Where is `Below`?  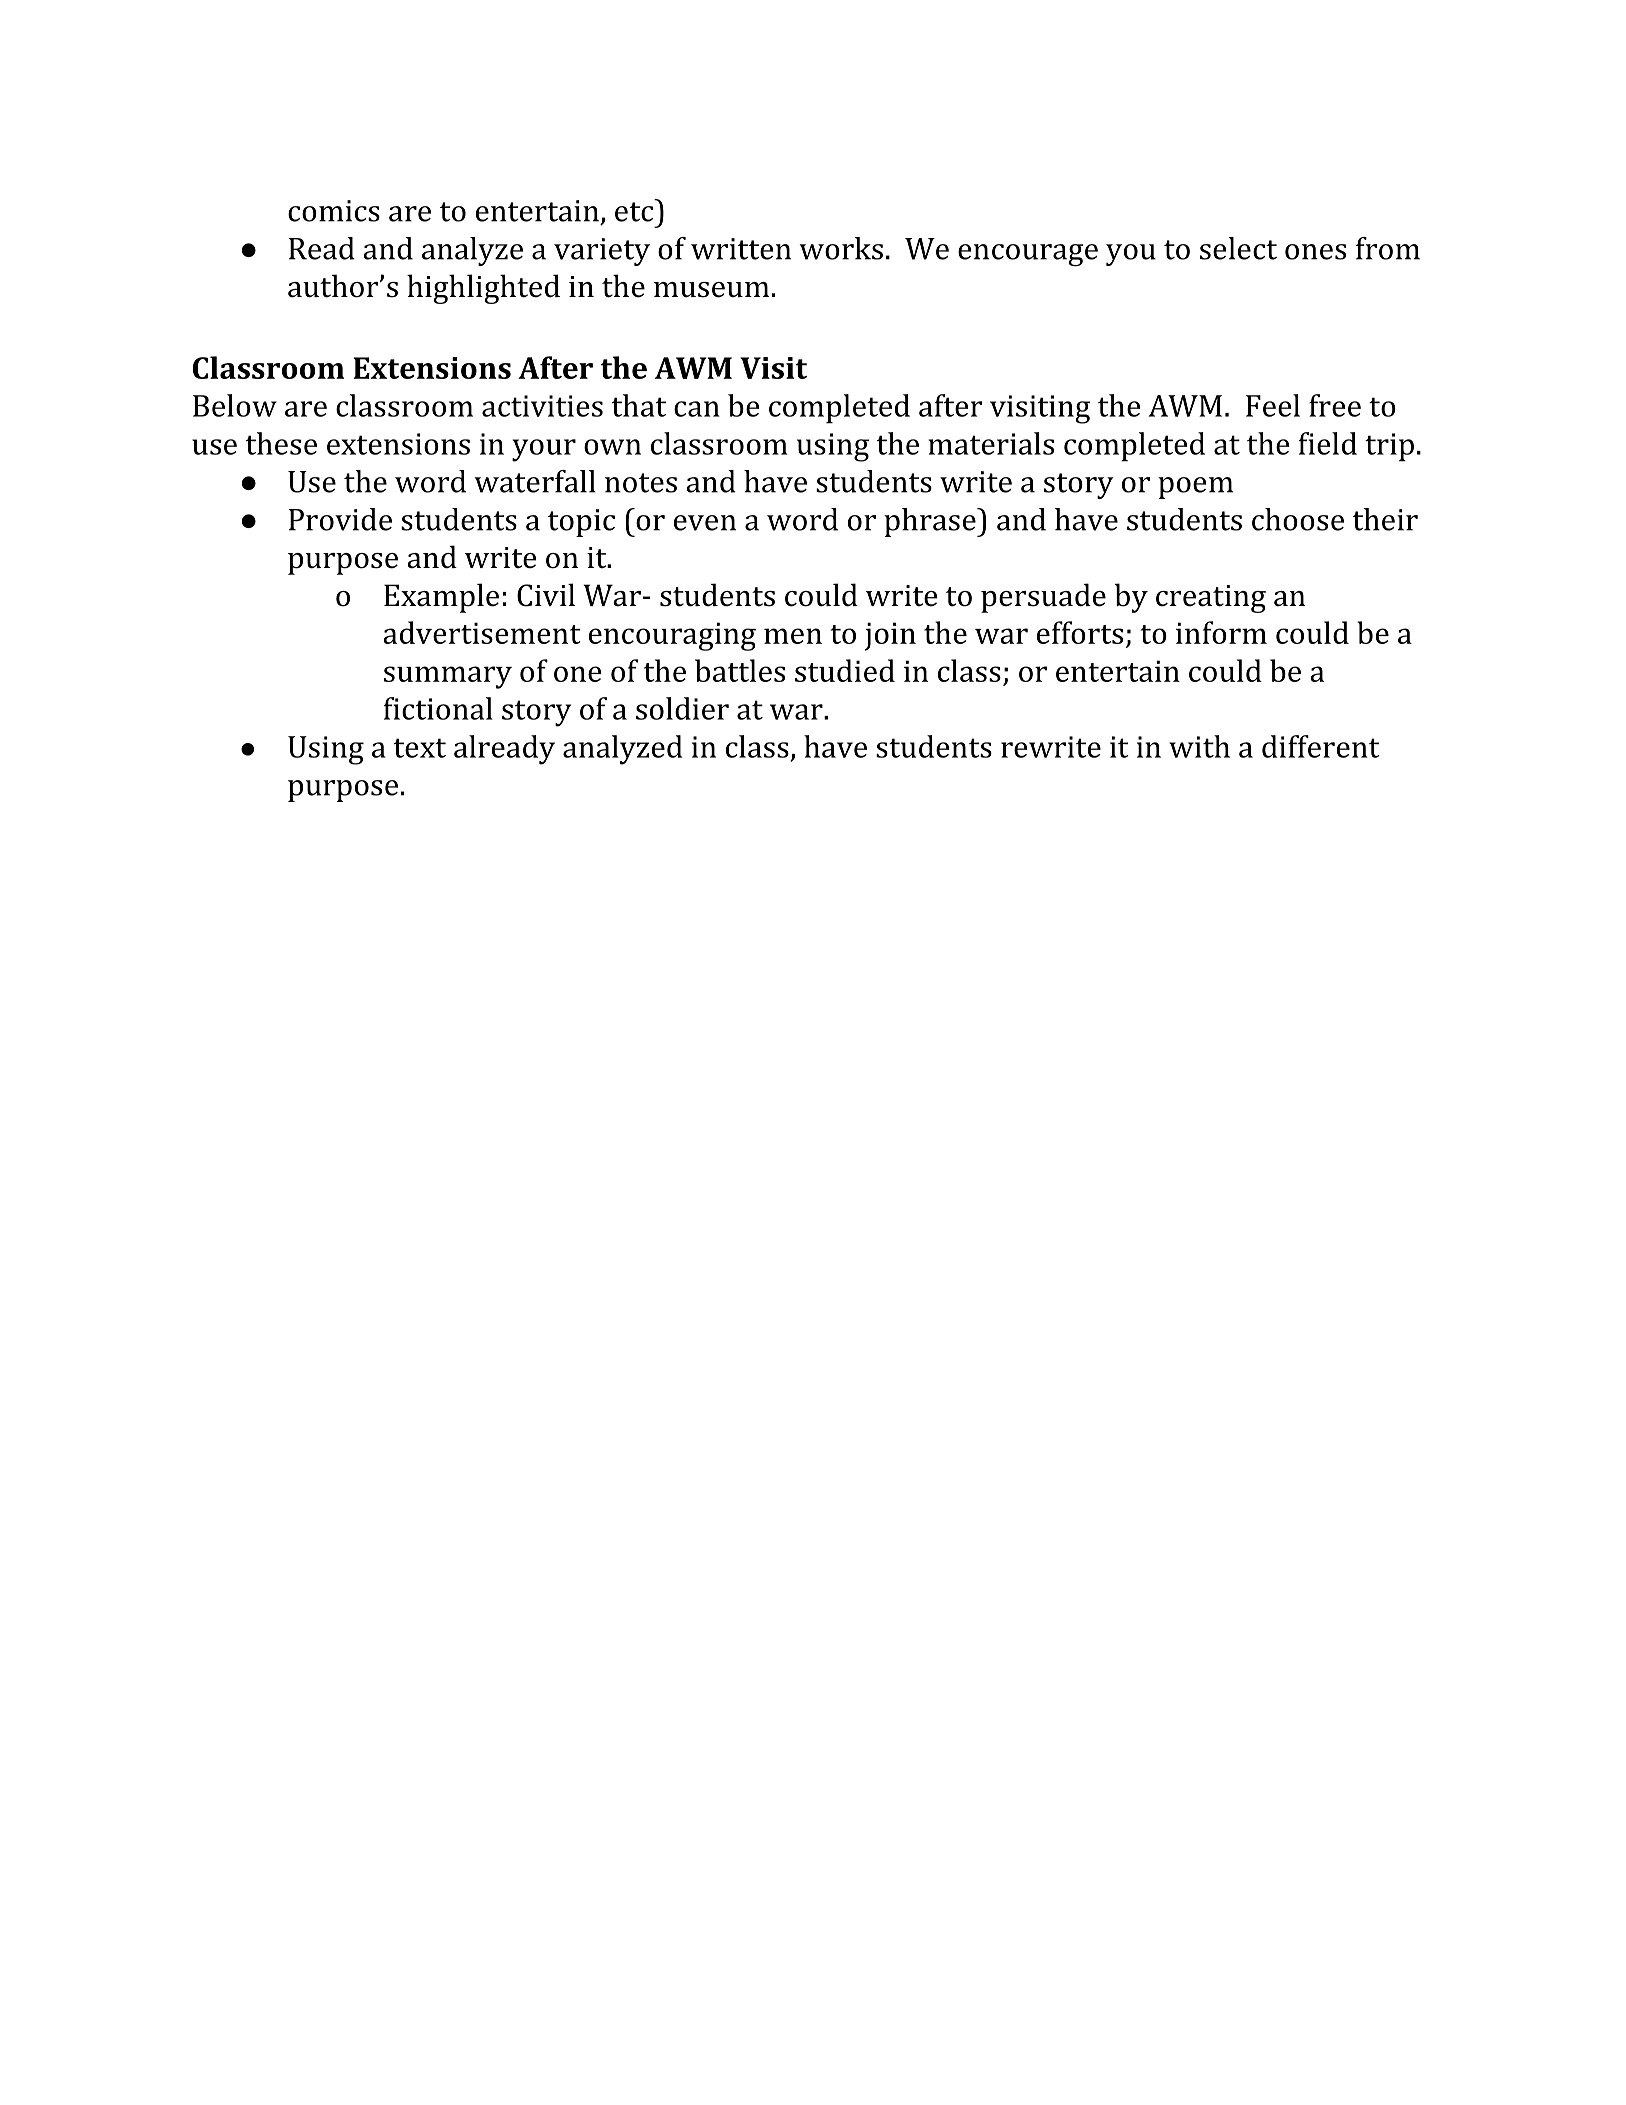 Below is located at coordinates (235, 405).
